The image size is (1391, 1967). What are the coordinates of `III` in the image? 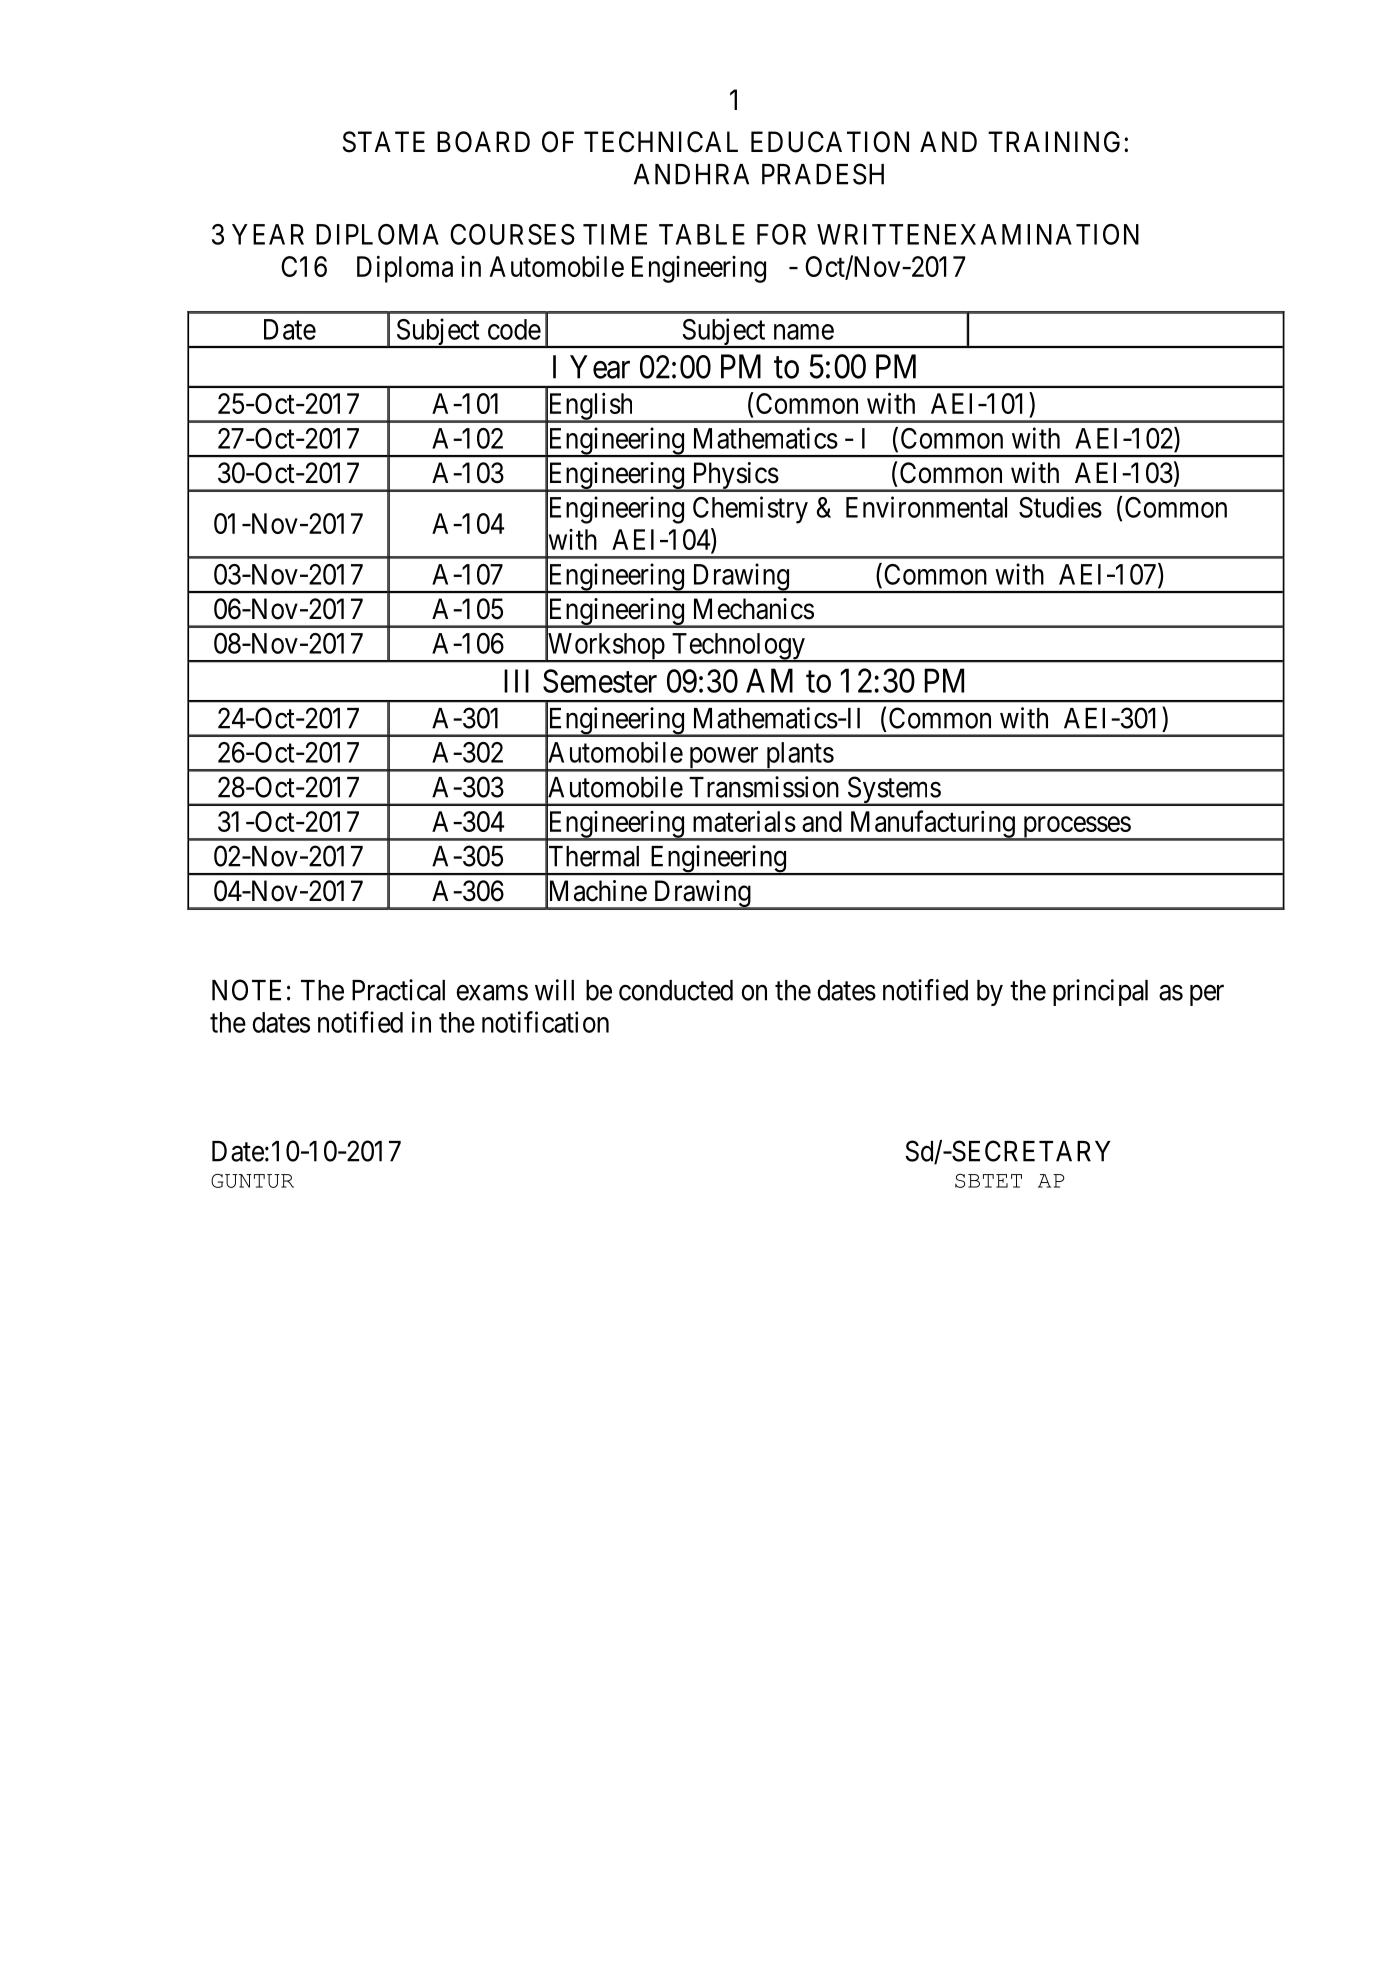 It's located at (516, 681).
